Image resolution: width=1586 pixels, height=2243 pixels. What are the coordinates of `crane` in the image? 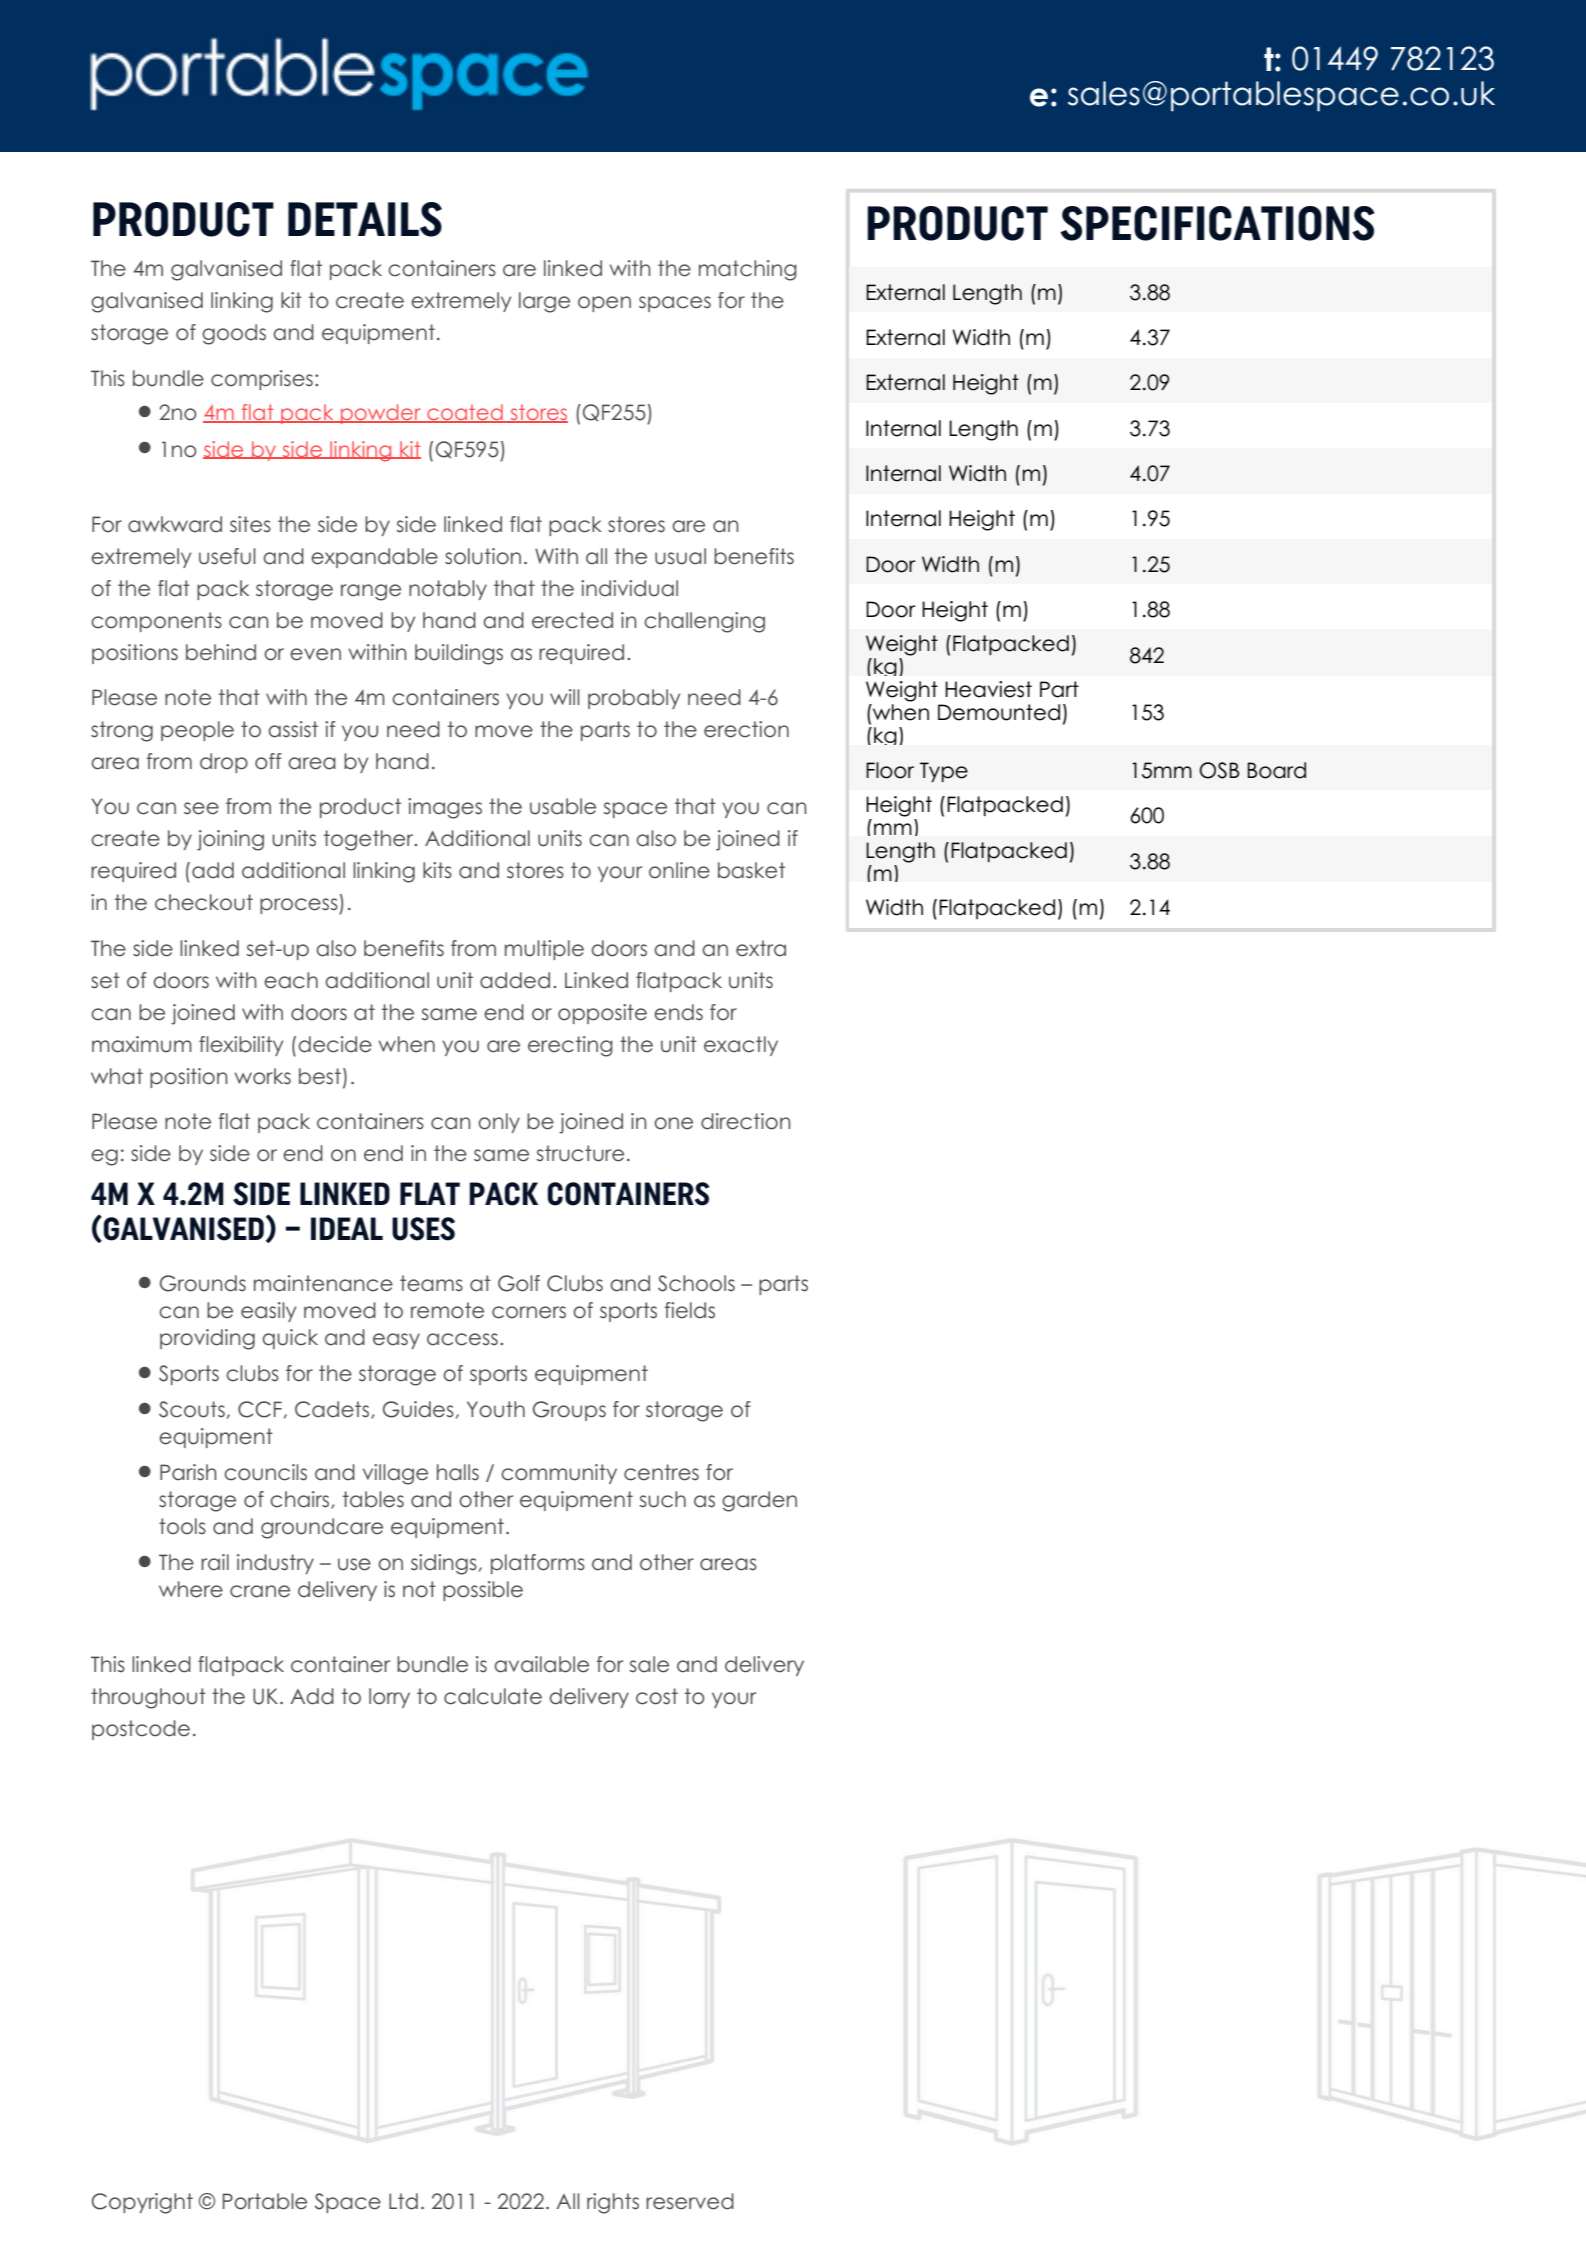 It's located at (260, 1591).
